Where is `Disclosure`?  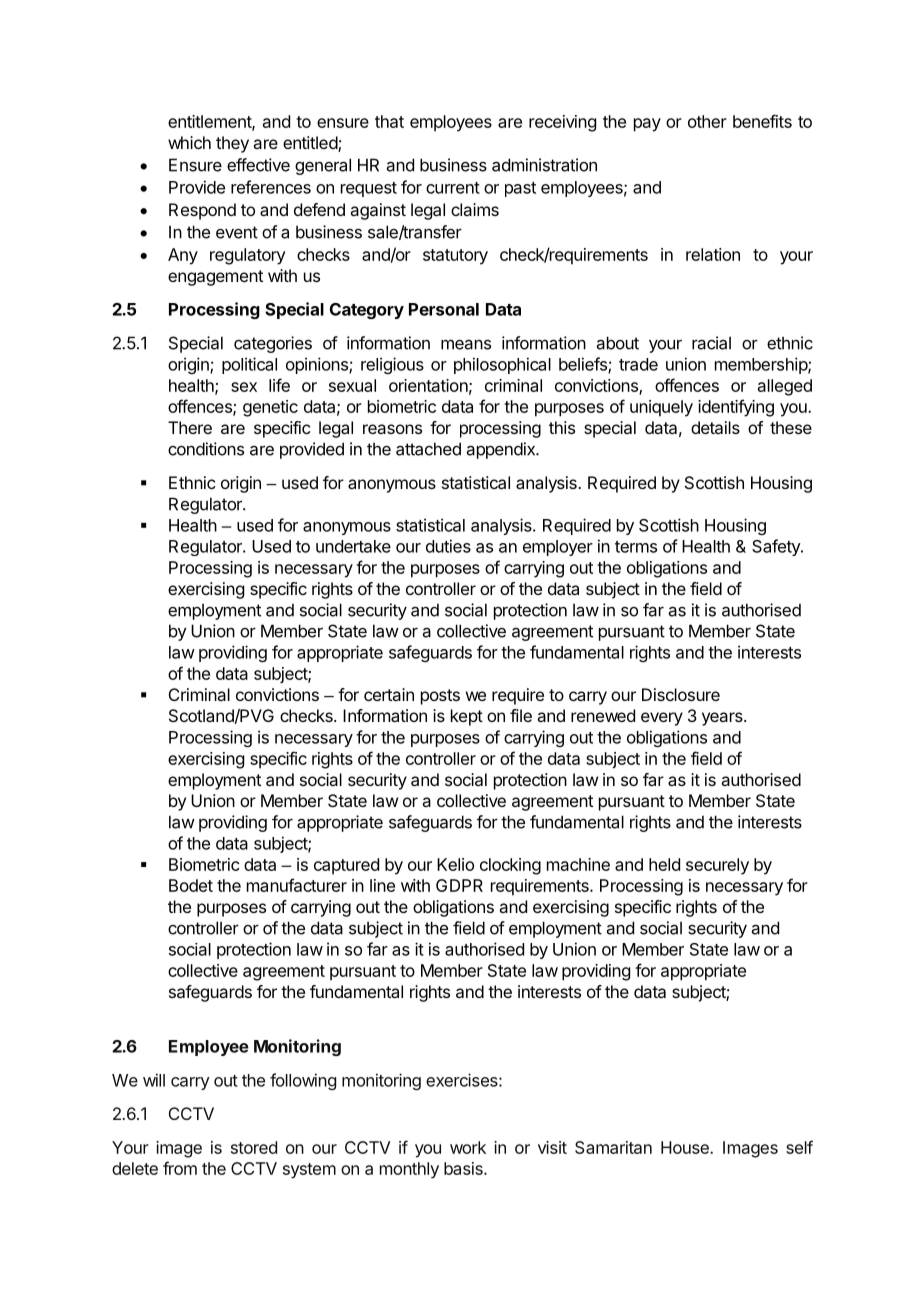 Disclosure is located at coordinates (681, 694).
